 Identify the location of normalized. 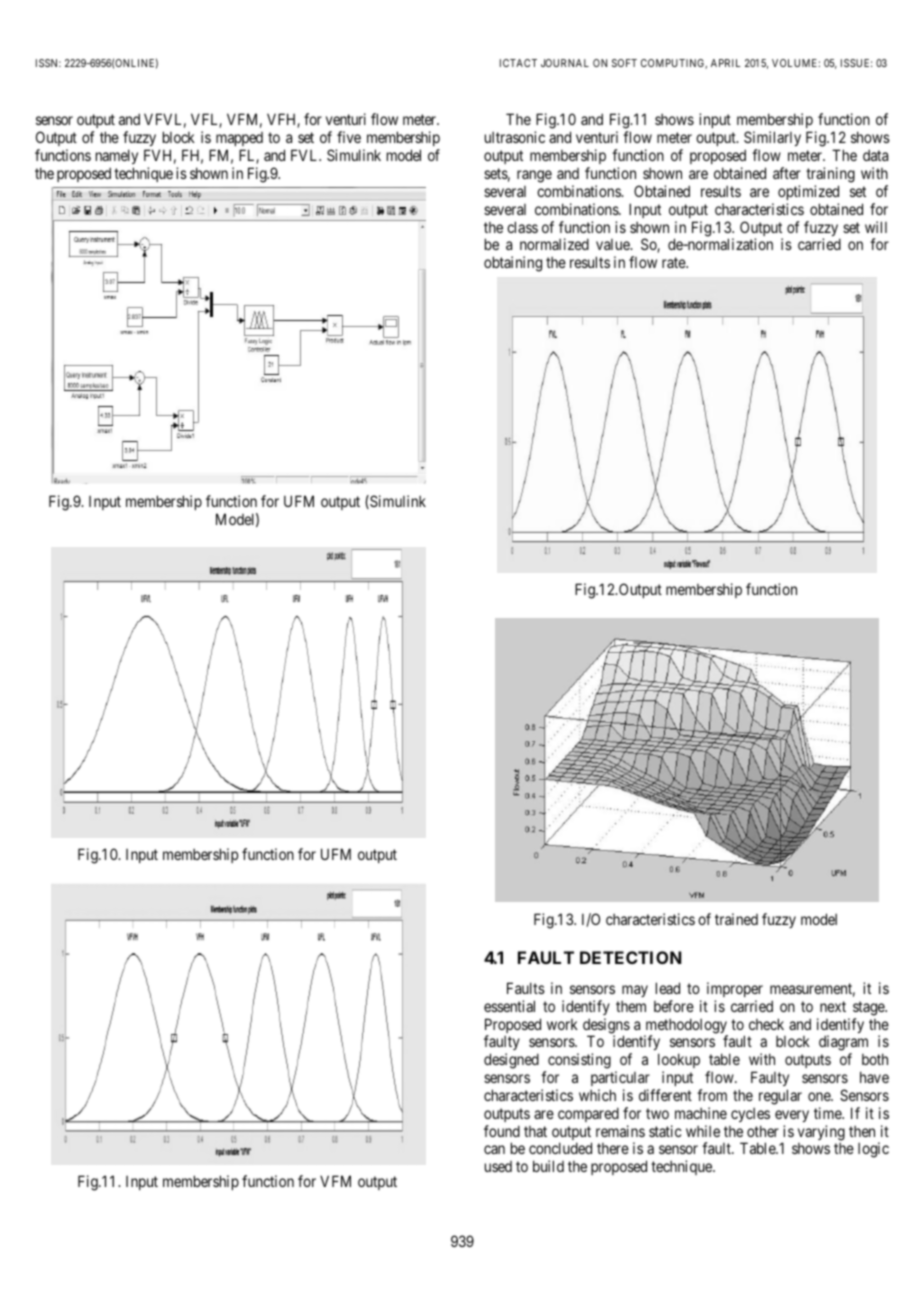
(554, 244).
